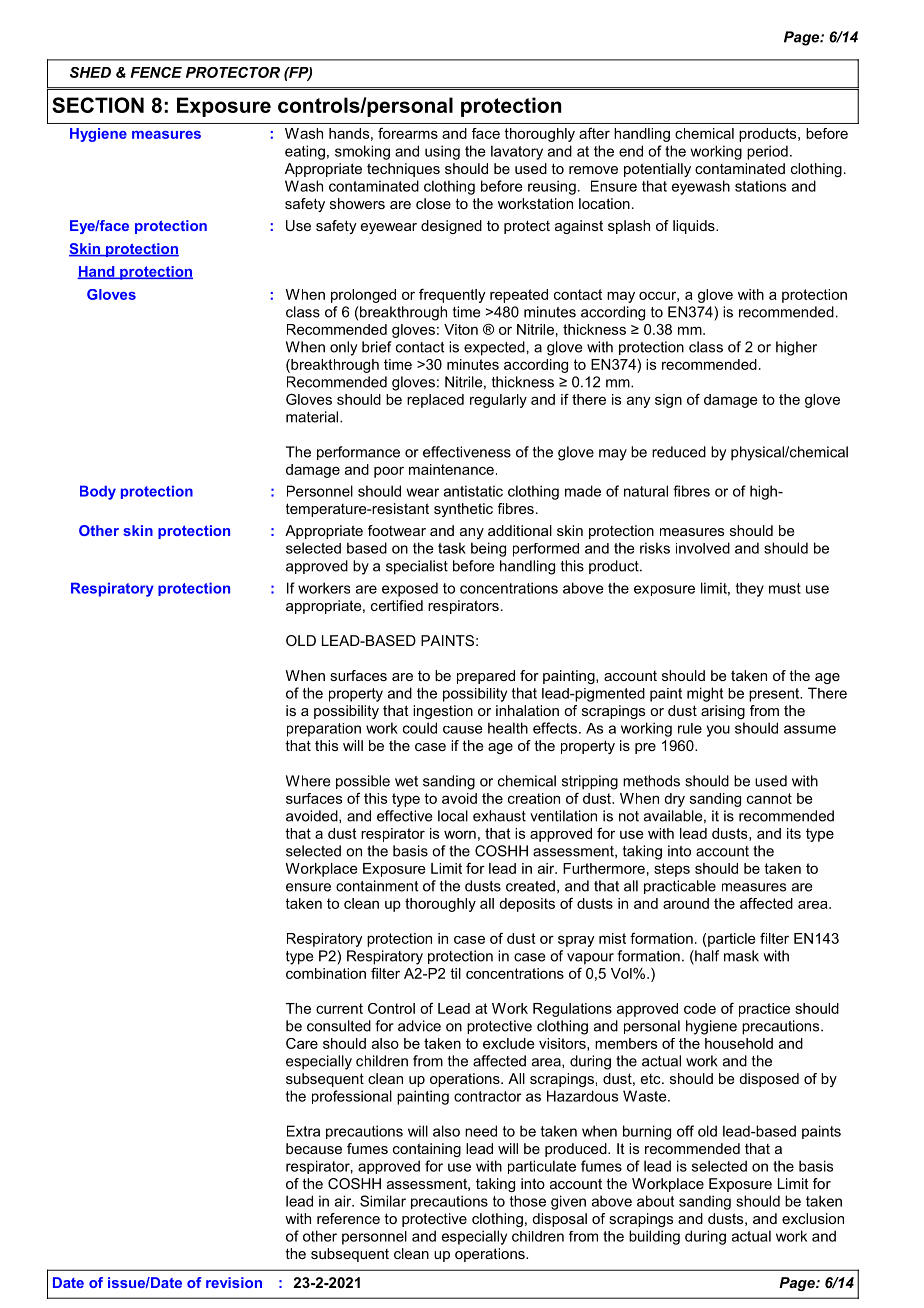 Image resolution: width=924 pixels, height=1308 pixels. What do you see at coordinates (705, 694) in the screenshot?
I see `might` at bounding box center [705, 694].
